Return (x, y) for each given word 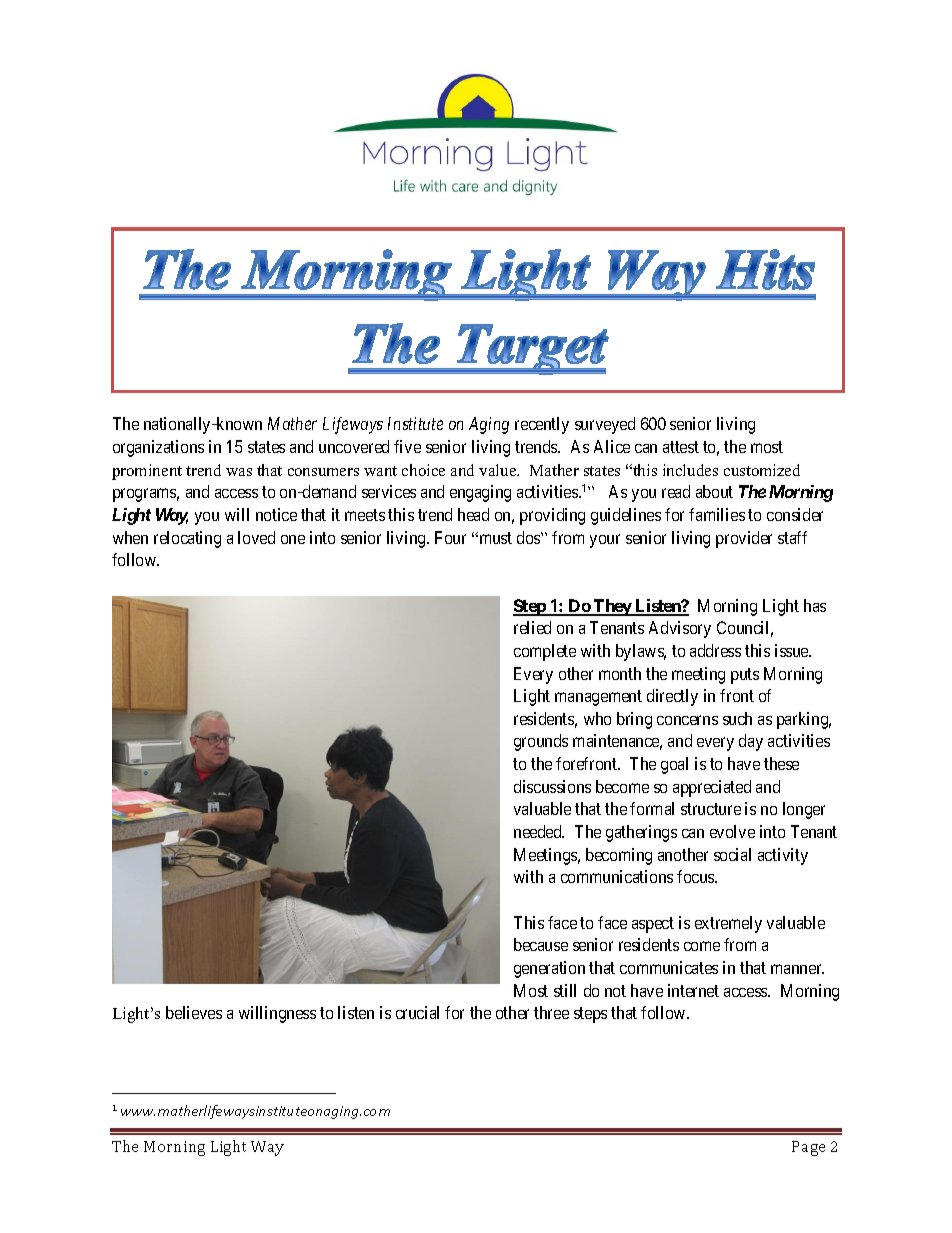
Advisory (680, 629)
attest (681, 447)
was (239, 472)
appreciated (712, 788)
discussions (552, 786)
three (551, 1012)
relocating (187, 539)
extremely (728, 924)
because (541, 944)
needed (539, 831)
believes (194, 1012)
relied (532, 627)
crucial (417, 1012)
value (499, 470)
